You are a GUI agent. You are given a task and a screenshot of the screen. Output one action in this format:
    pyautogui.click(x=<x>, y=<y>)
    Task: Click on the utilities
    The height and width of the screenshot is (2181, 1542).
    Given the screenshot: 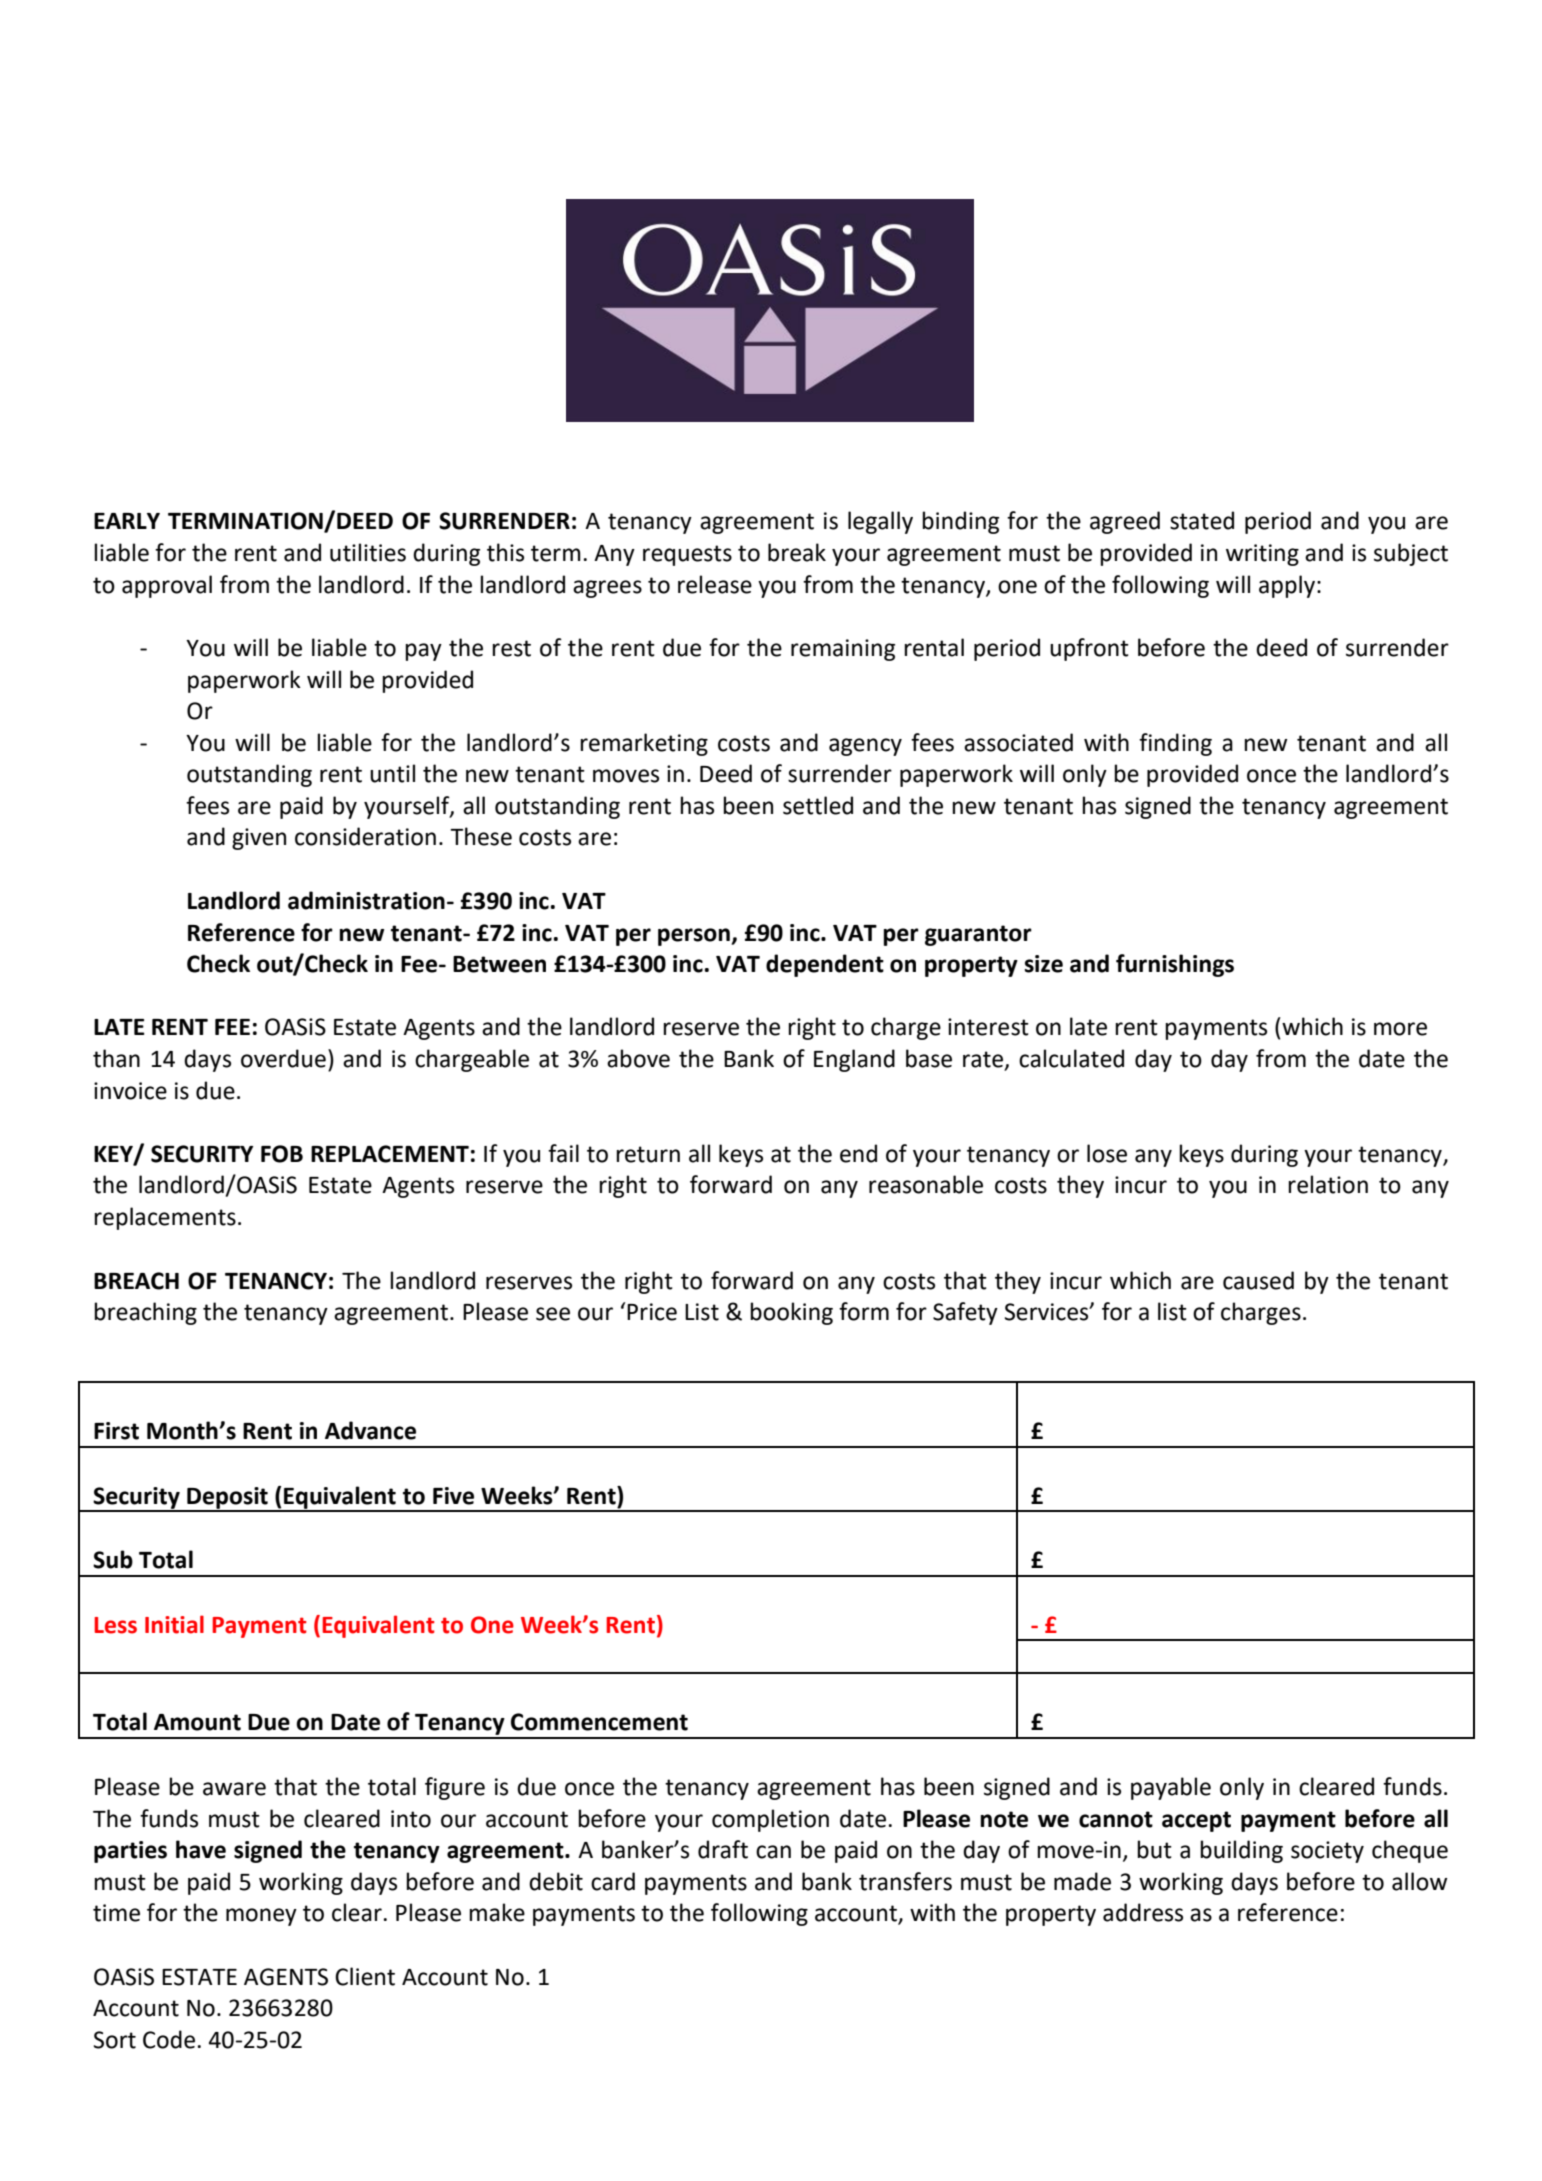 What is the action you would take?
    pyautogui.click(x=368, y=552)
